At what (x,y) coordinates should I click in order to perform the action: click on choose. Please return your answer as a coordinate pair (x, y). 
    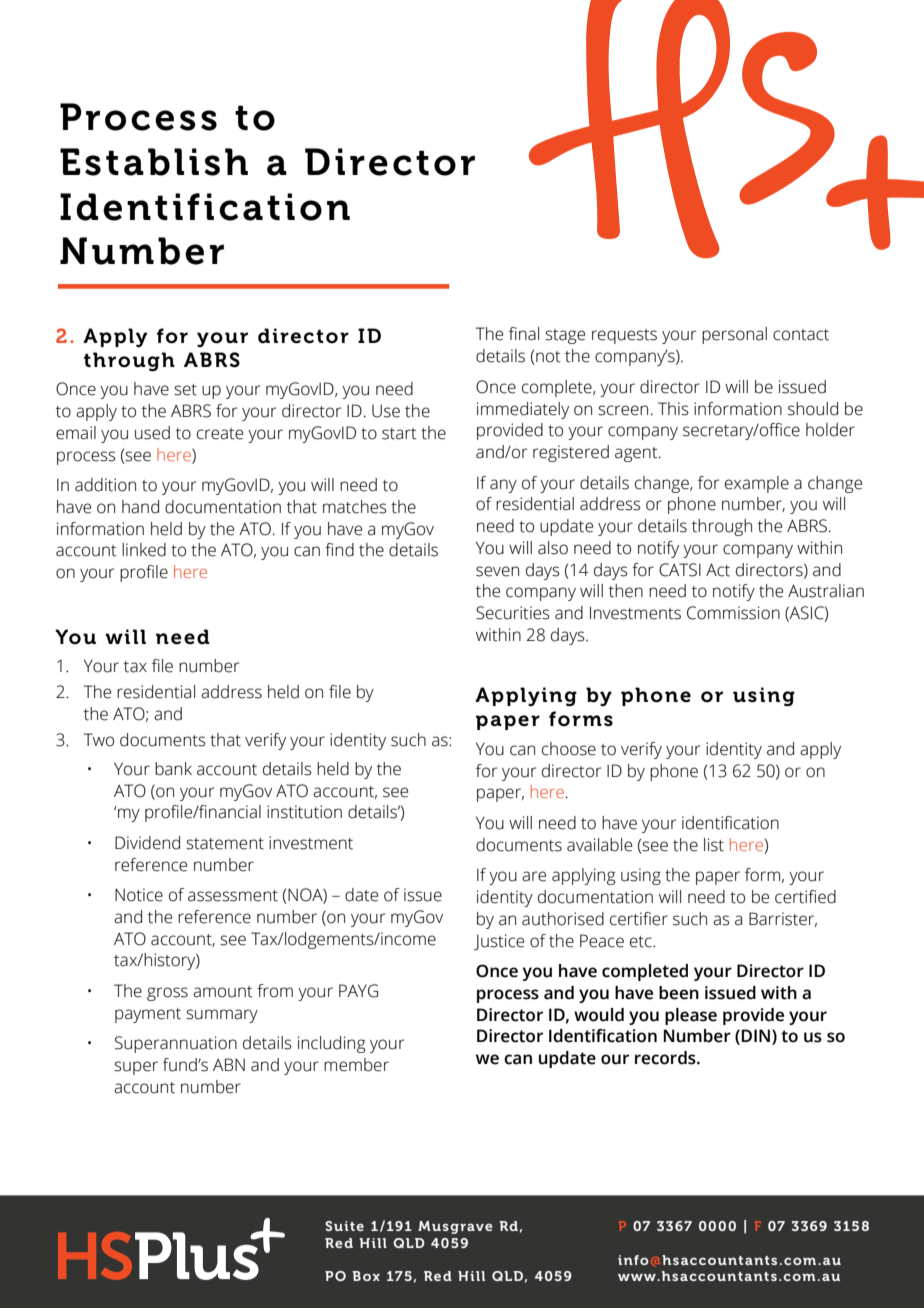
    Looking at the image, I should click on (569, 749).
